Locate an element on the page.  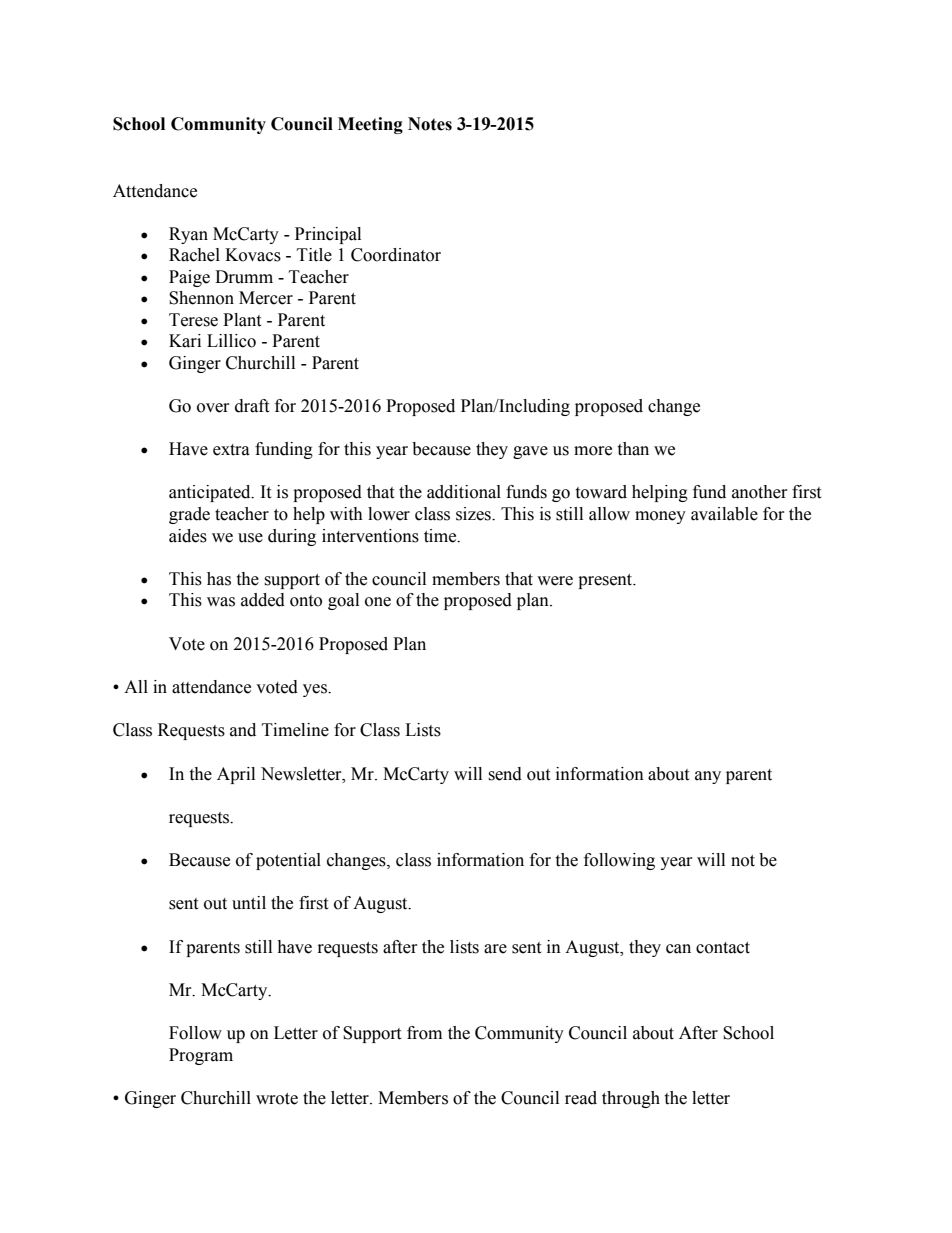
any is located at coordinates (708, 777).
